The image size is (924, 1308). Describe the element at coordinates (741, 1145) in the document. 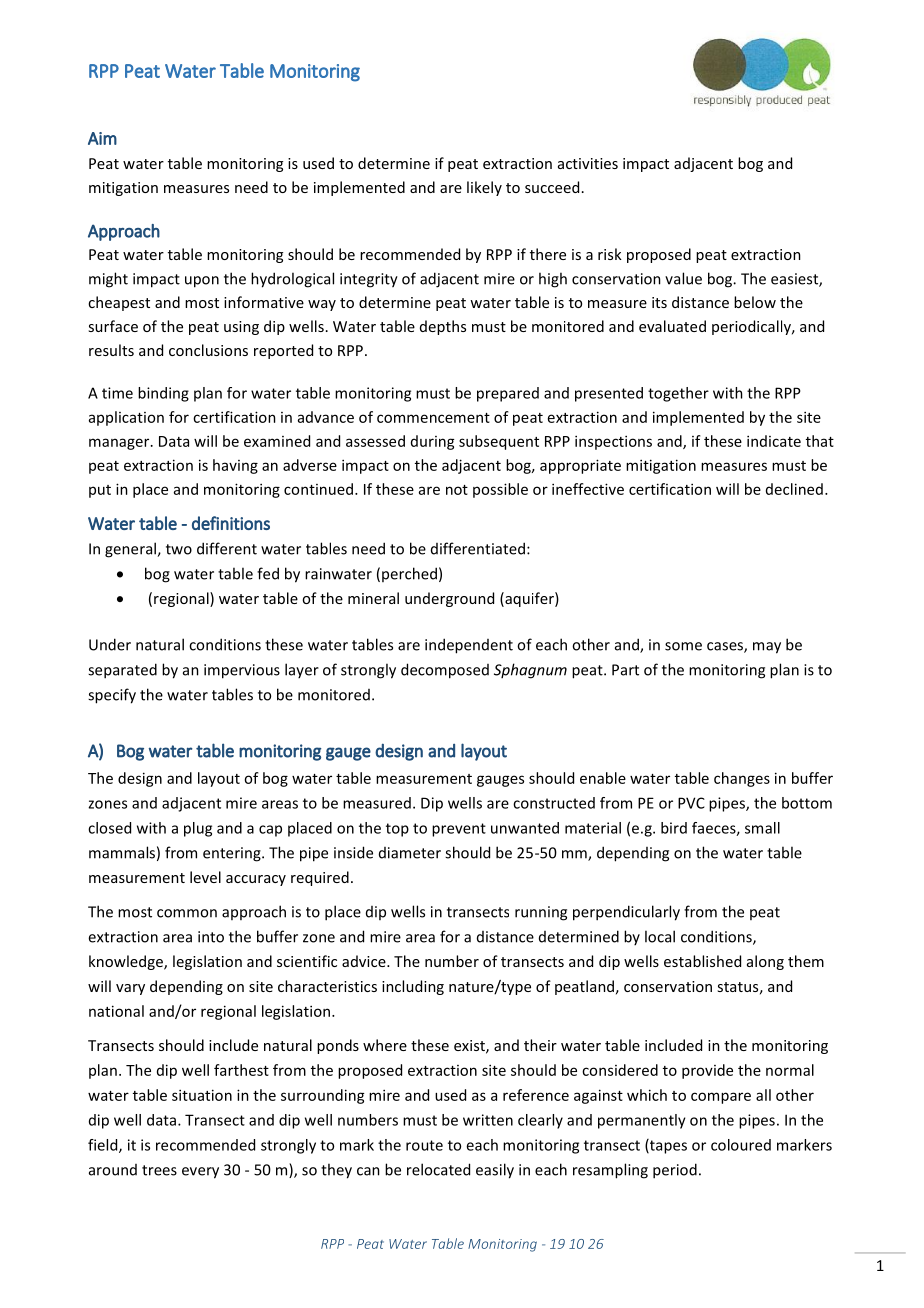

I see `coloured` at that location.
